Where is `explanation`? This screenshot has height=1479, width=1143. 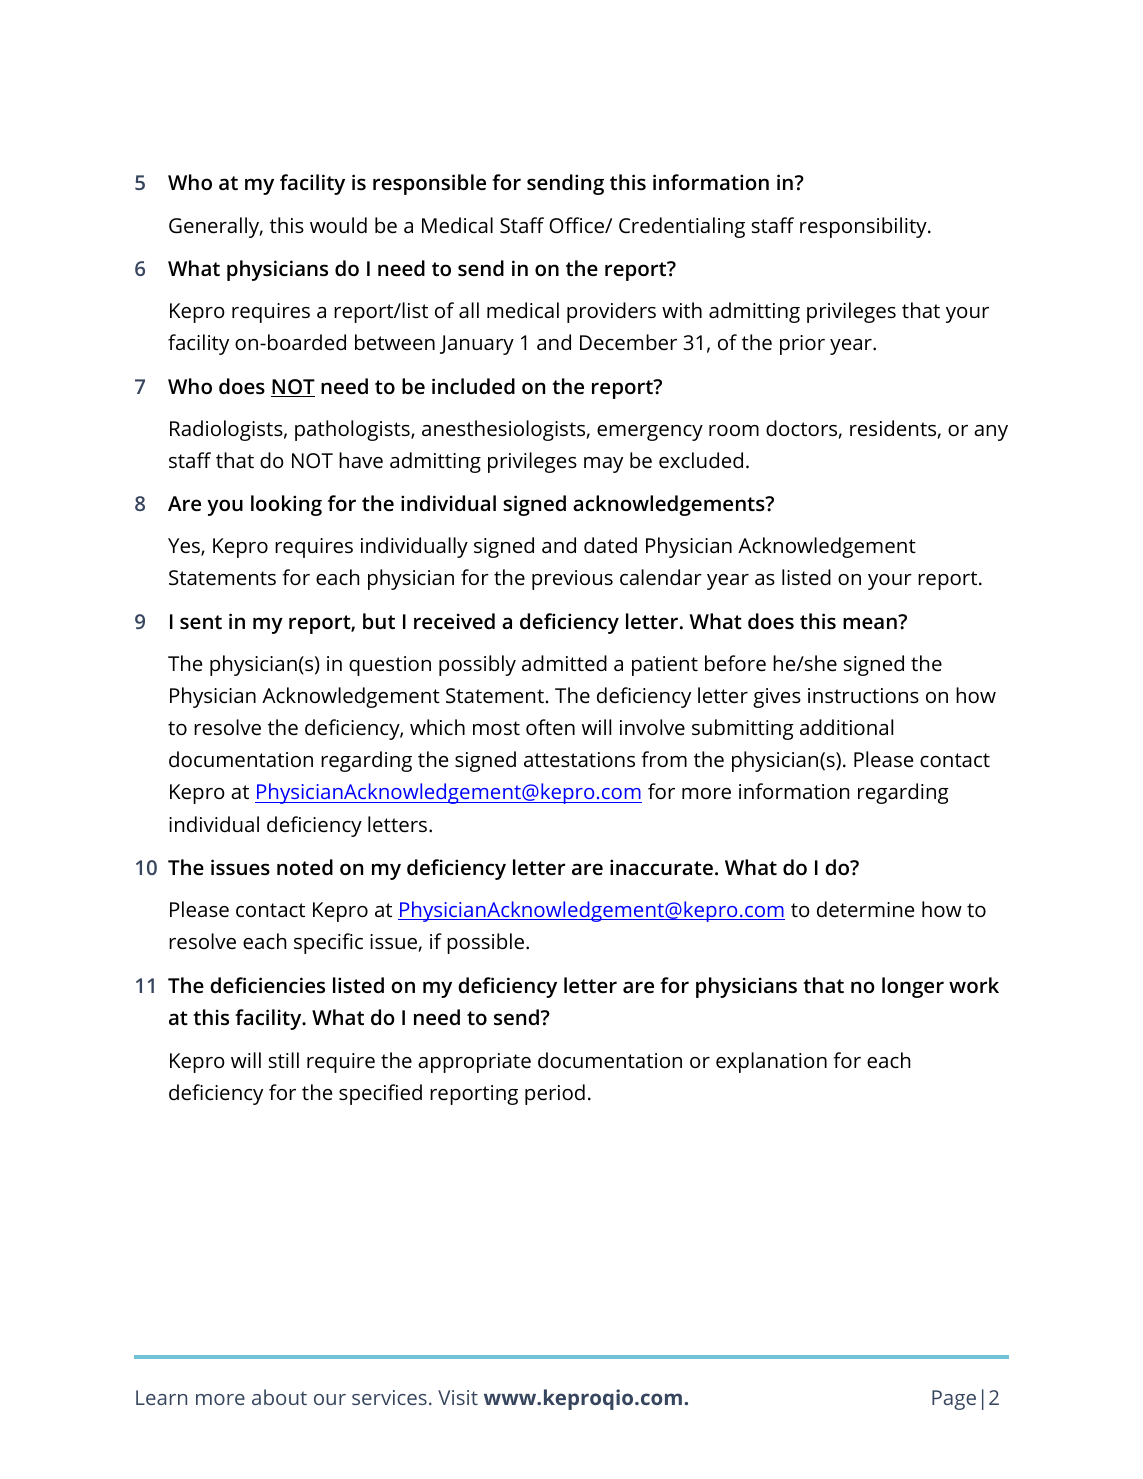 explanation is located at coordinates (771, 1062).
